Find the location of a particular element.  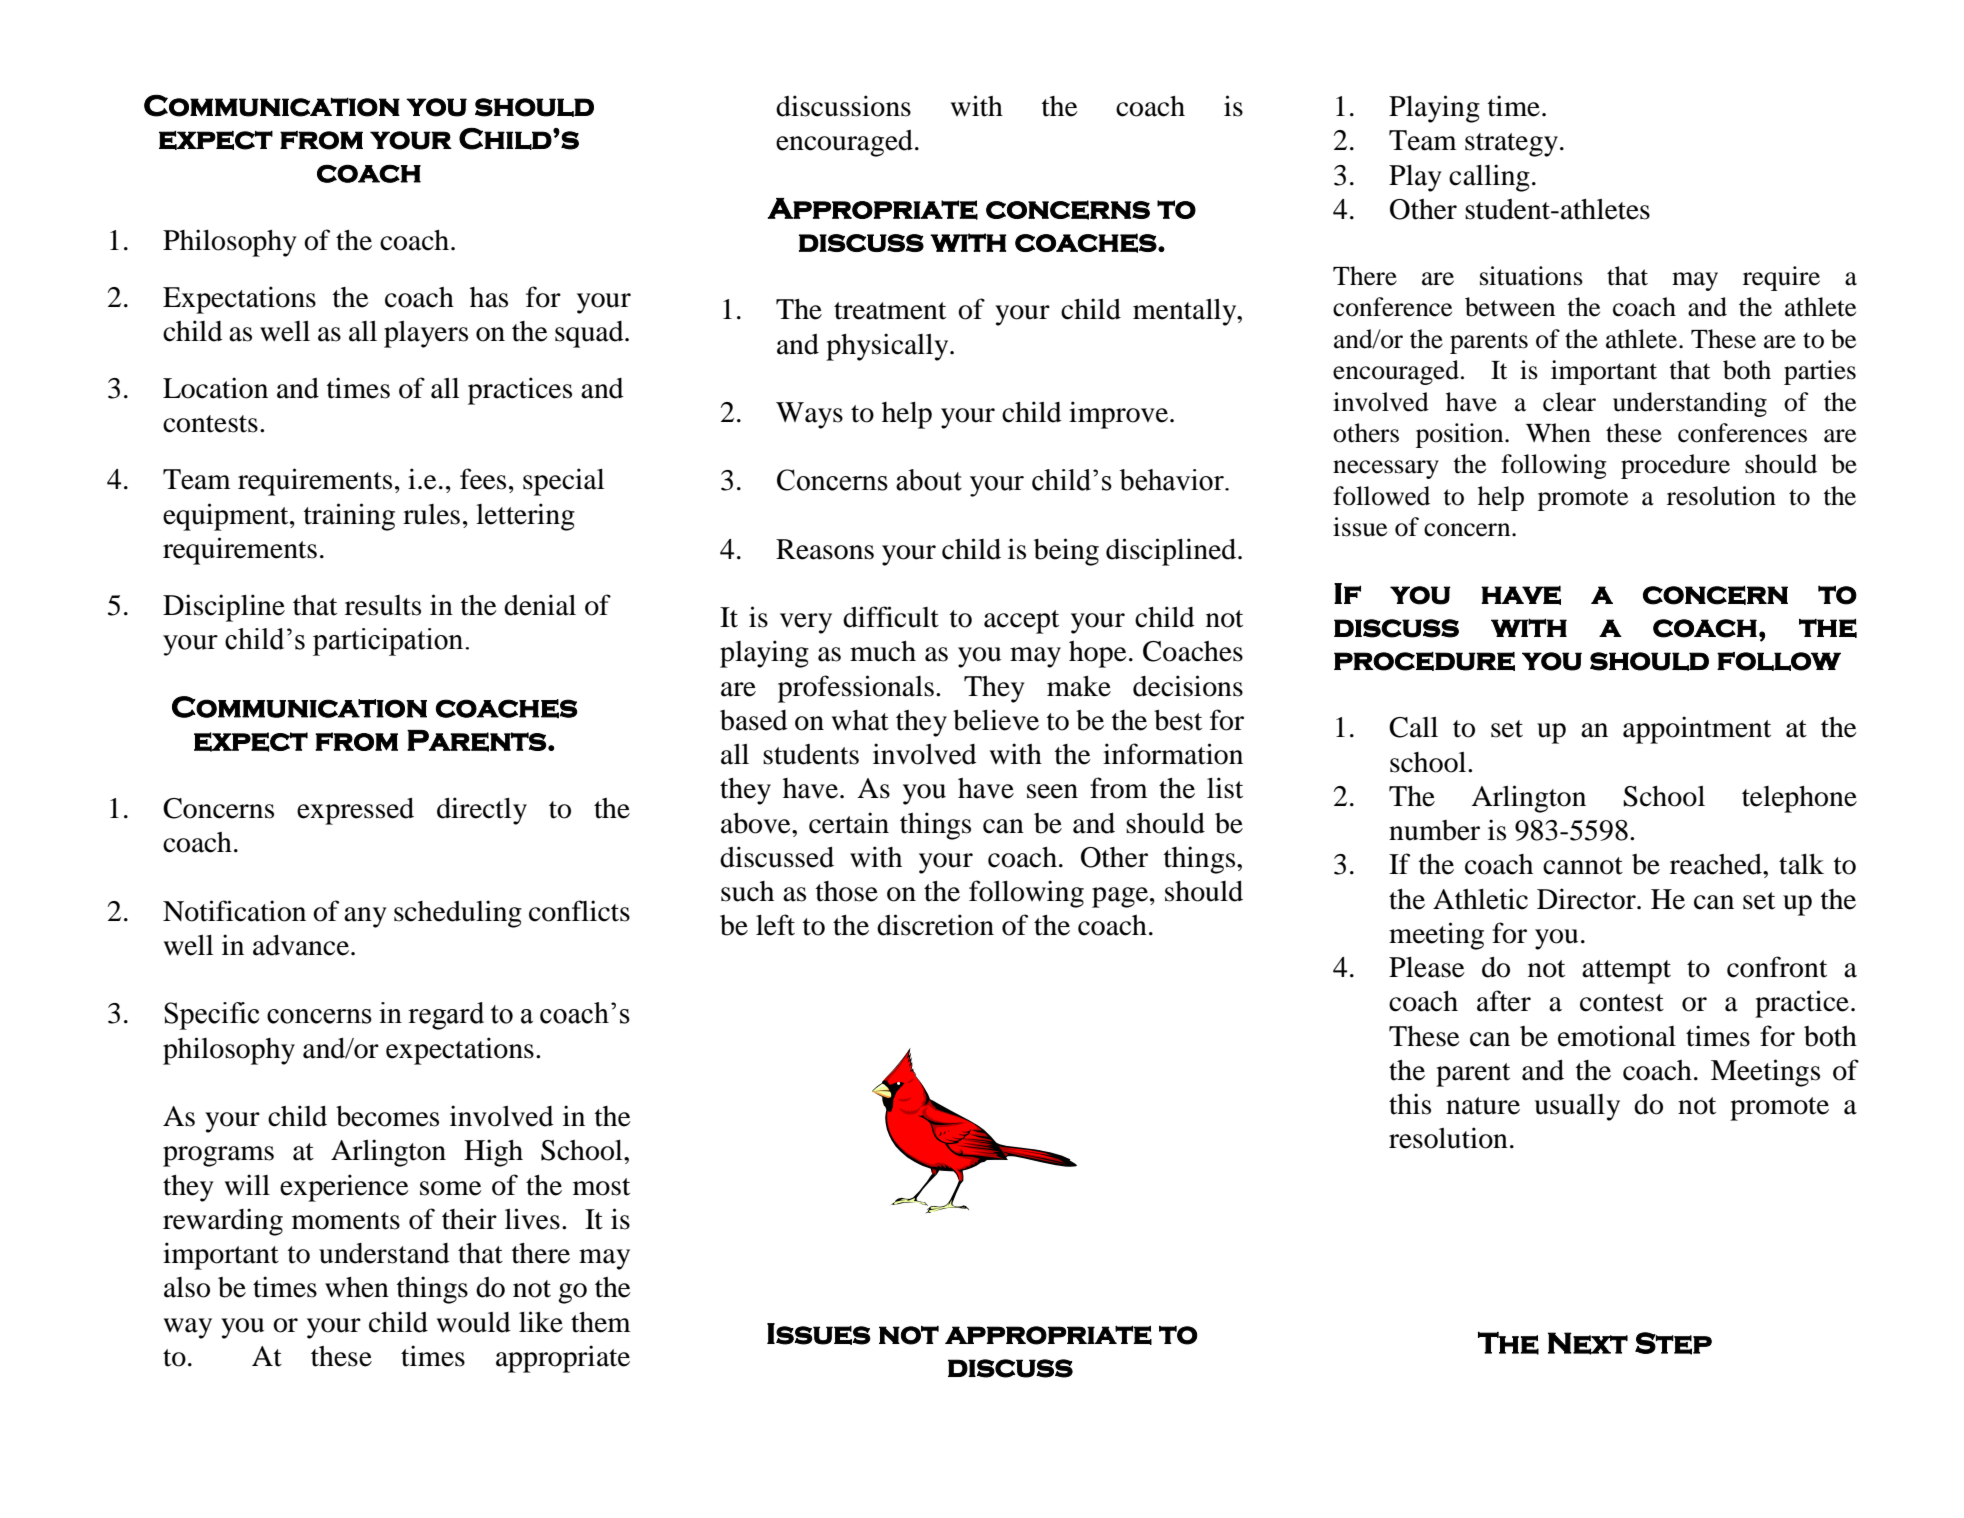

treatment is located at coordinates (890, 311).
